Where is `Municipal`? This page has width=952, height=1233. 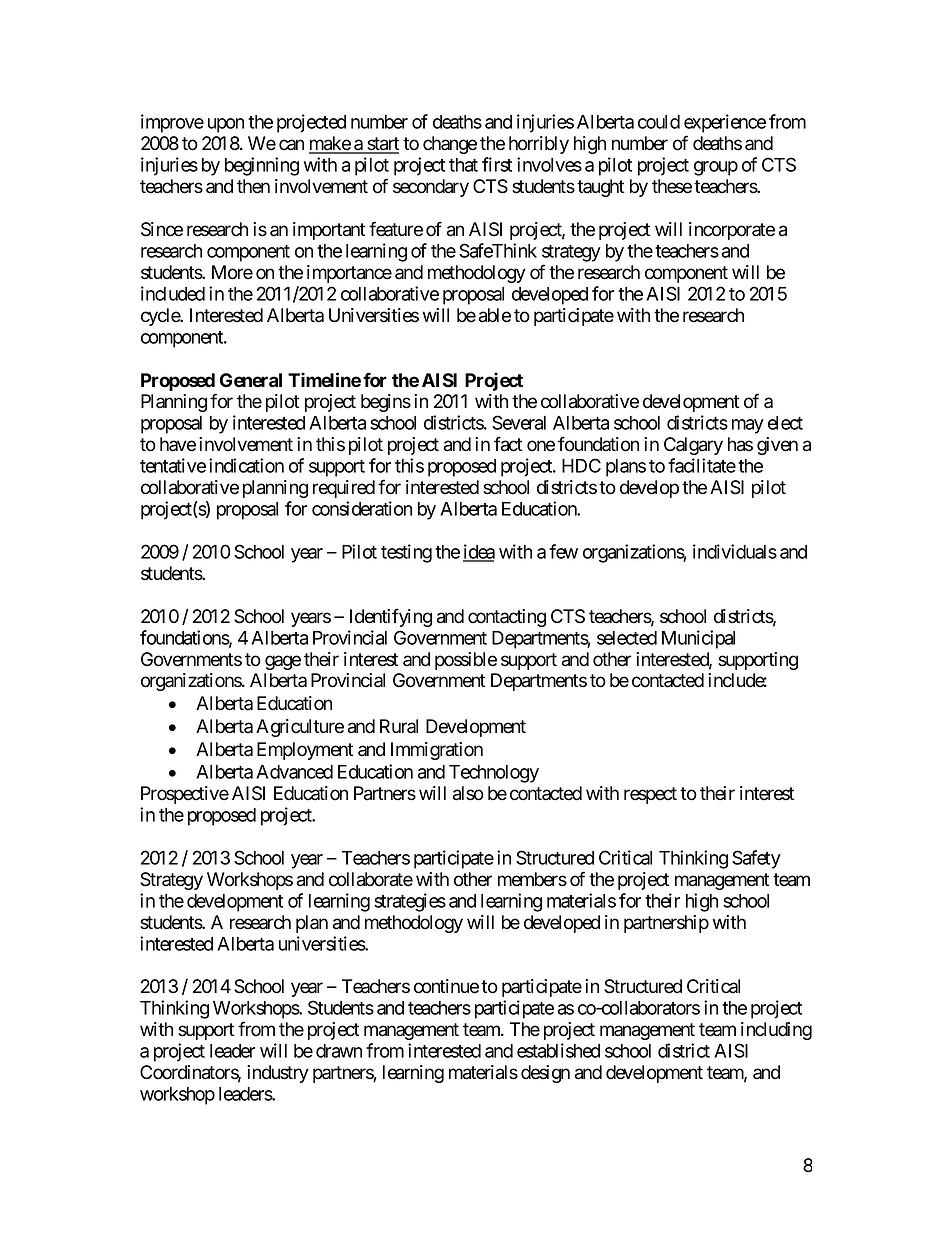 Municipal is located at coordinates (698, 639).
